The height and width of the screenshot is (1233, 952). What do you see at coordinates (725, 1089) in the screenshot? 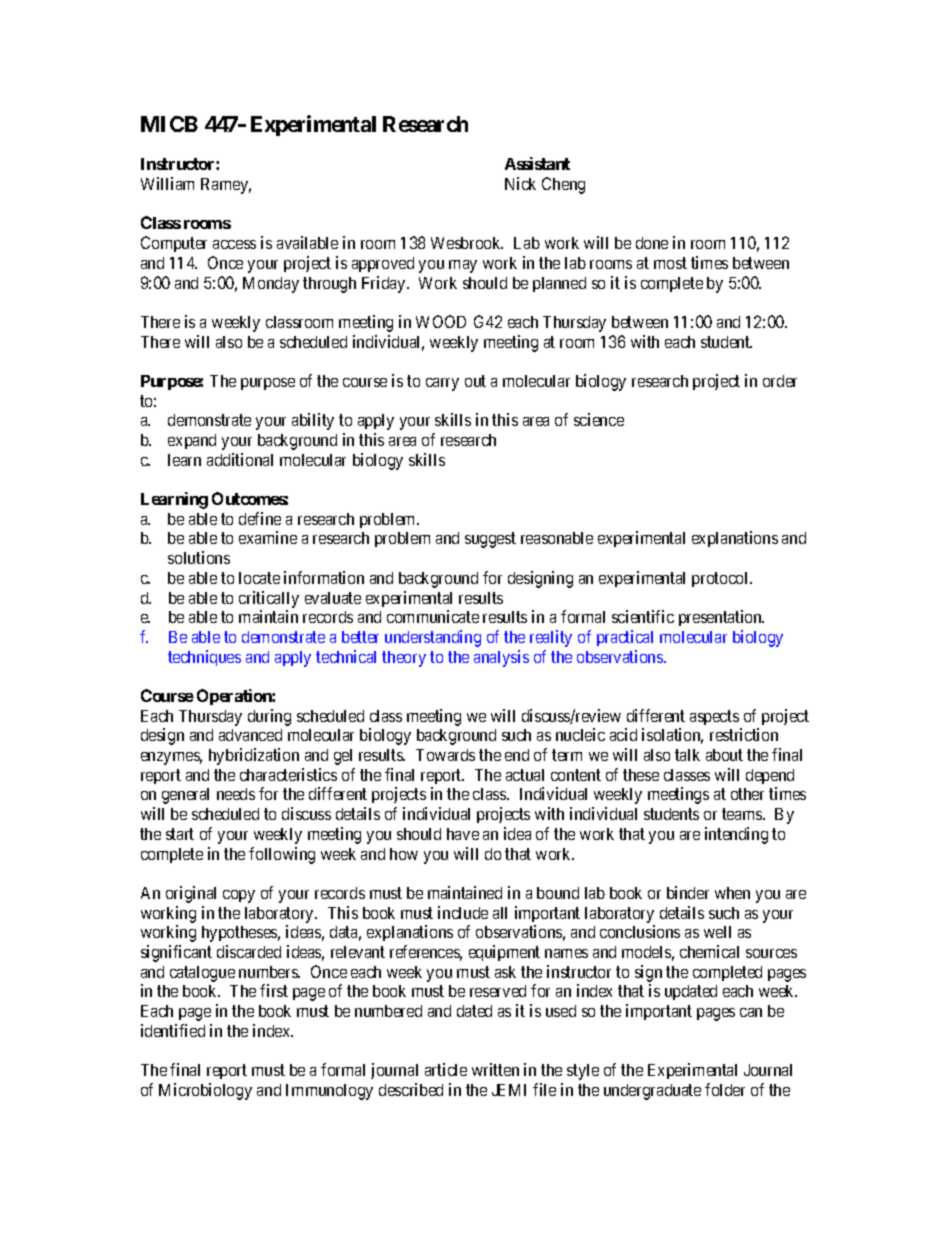
I see `folder` at bounding box center [725, 1089].
